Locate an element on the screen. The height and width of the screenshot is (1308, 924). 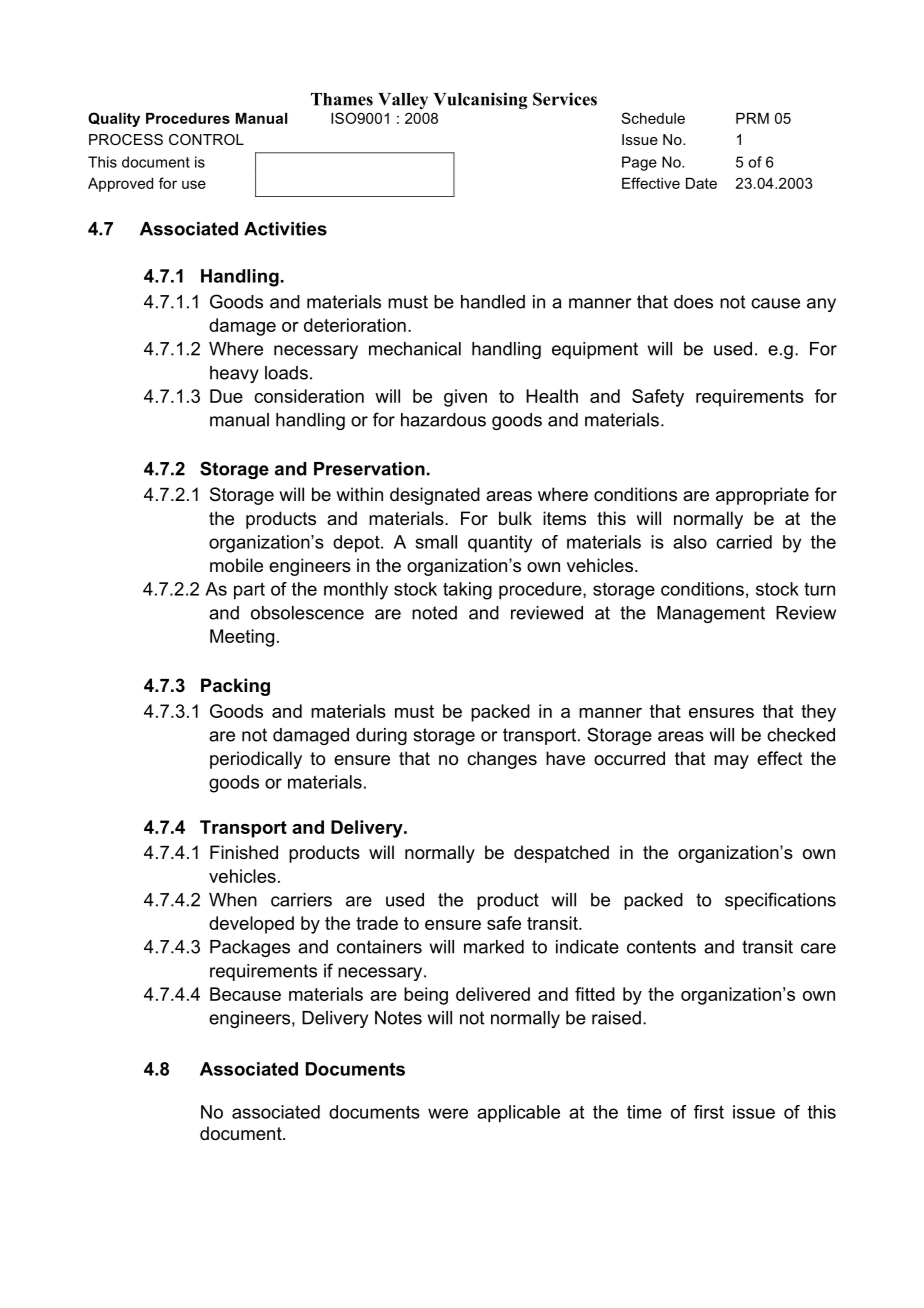
Valley is located at coordinates (403, 101).
